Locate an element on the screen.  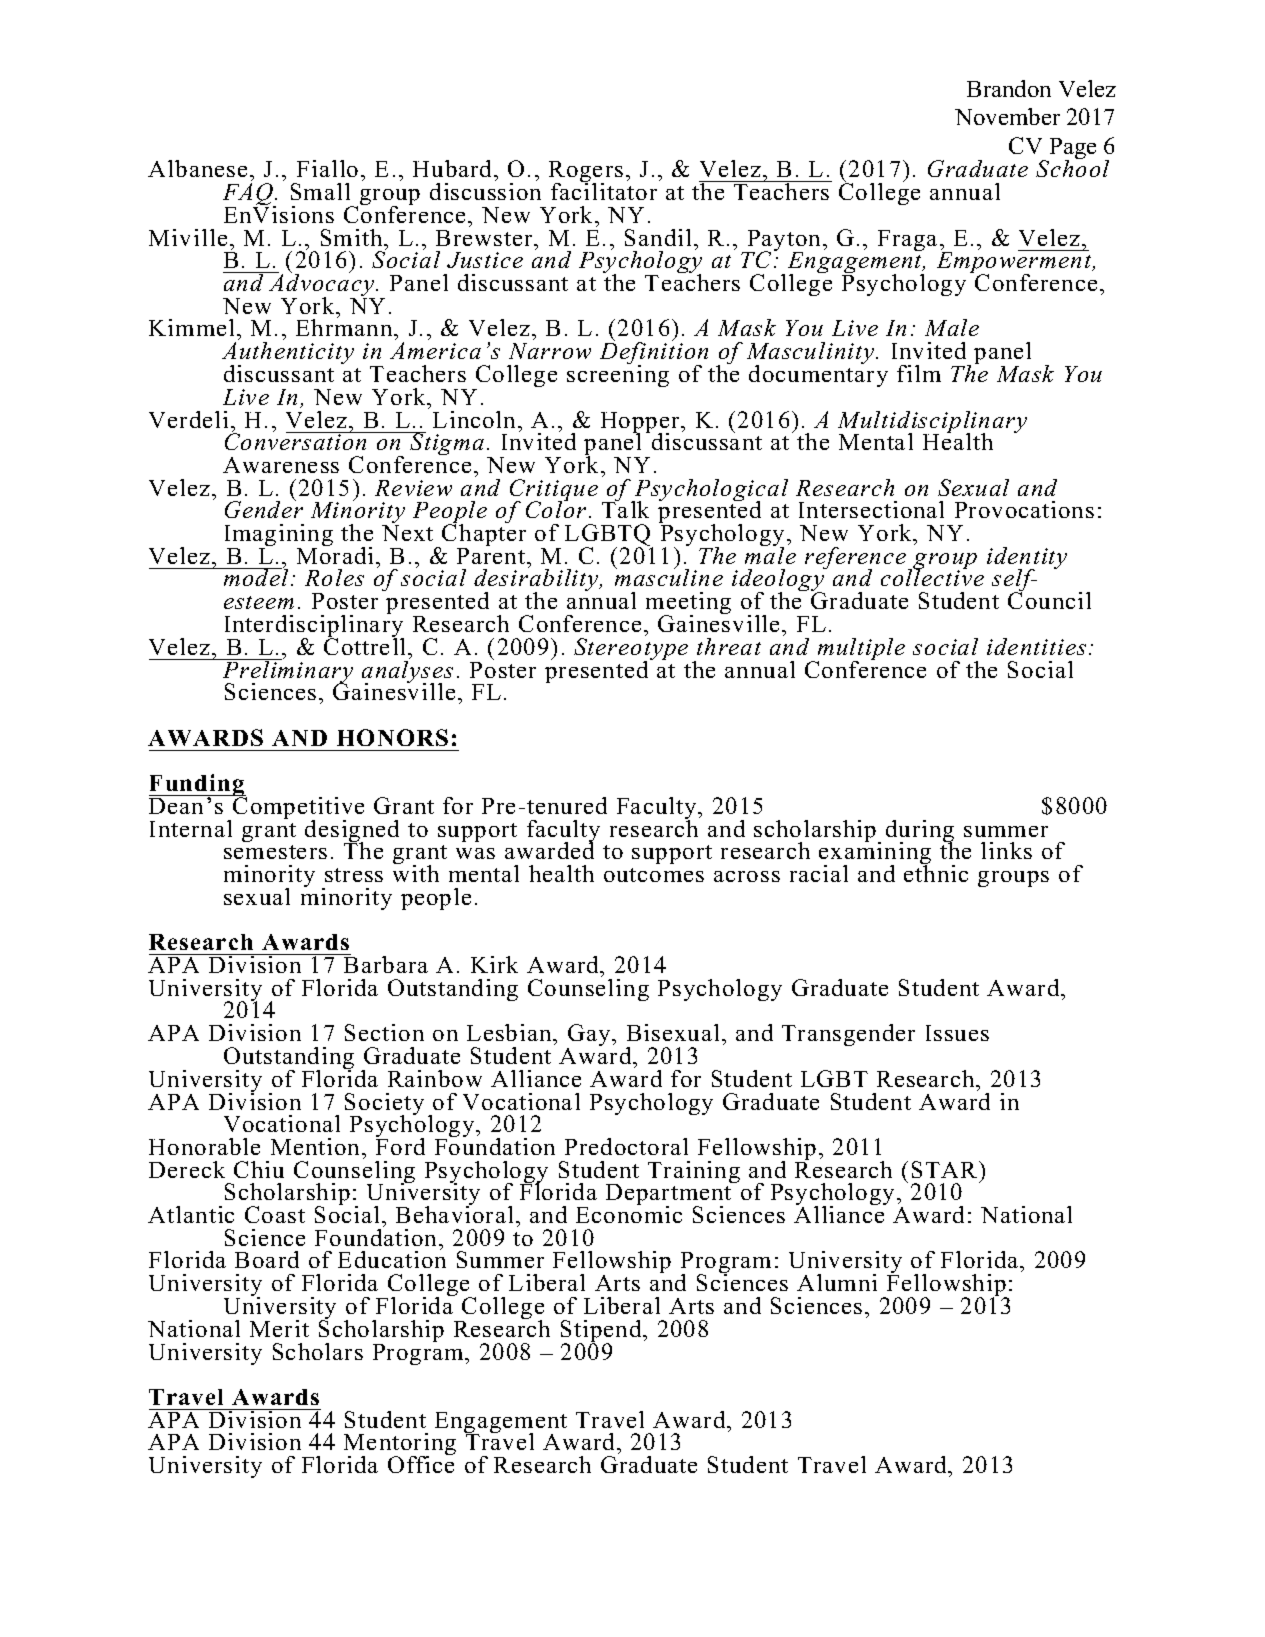
Gay is located at coordinates (590, 1037).
